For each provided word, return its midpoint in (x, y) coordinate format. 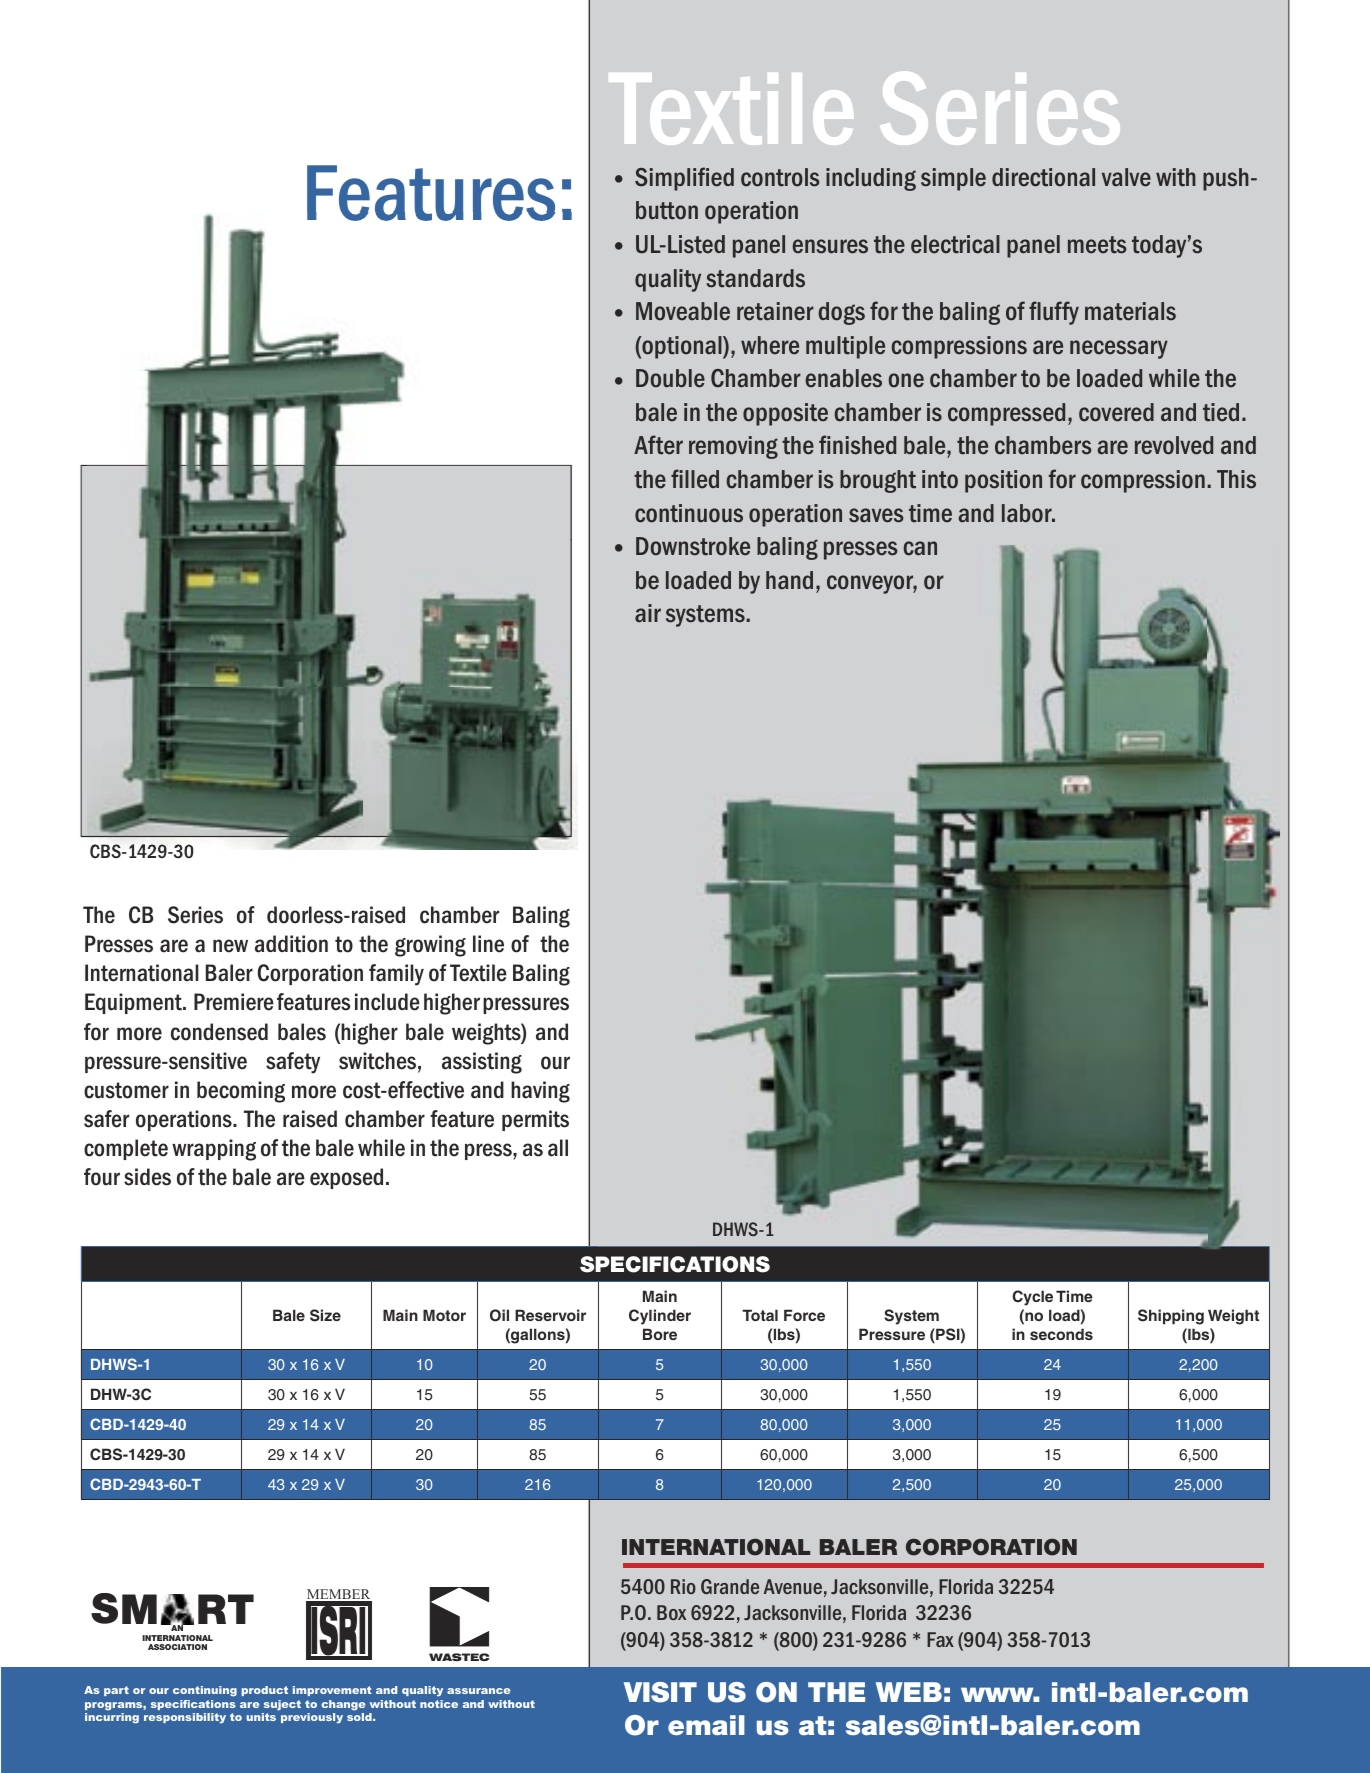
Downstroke (693, 546)
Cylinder (660, 1317)
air (648, 613)
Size (325, 1315)
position (1003, 481)
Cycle (1032, 1298)
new (230, 946)
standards (756, 278)
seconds (1061, 1334)
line (488, 944)
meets (1097, 245)
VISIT (660, 1692)
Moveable (683, 311)
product (265, 1691)
